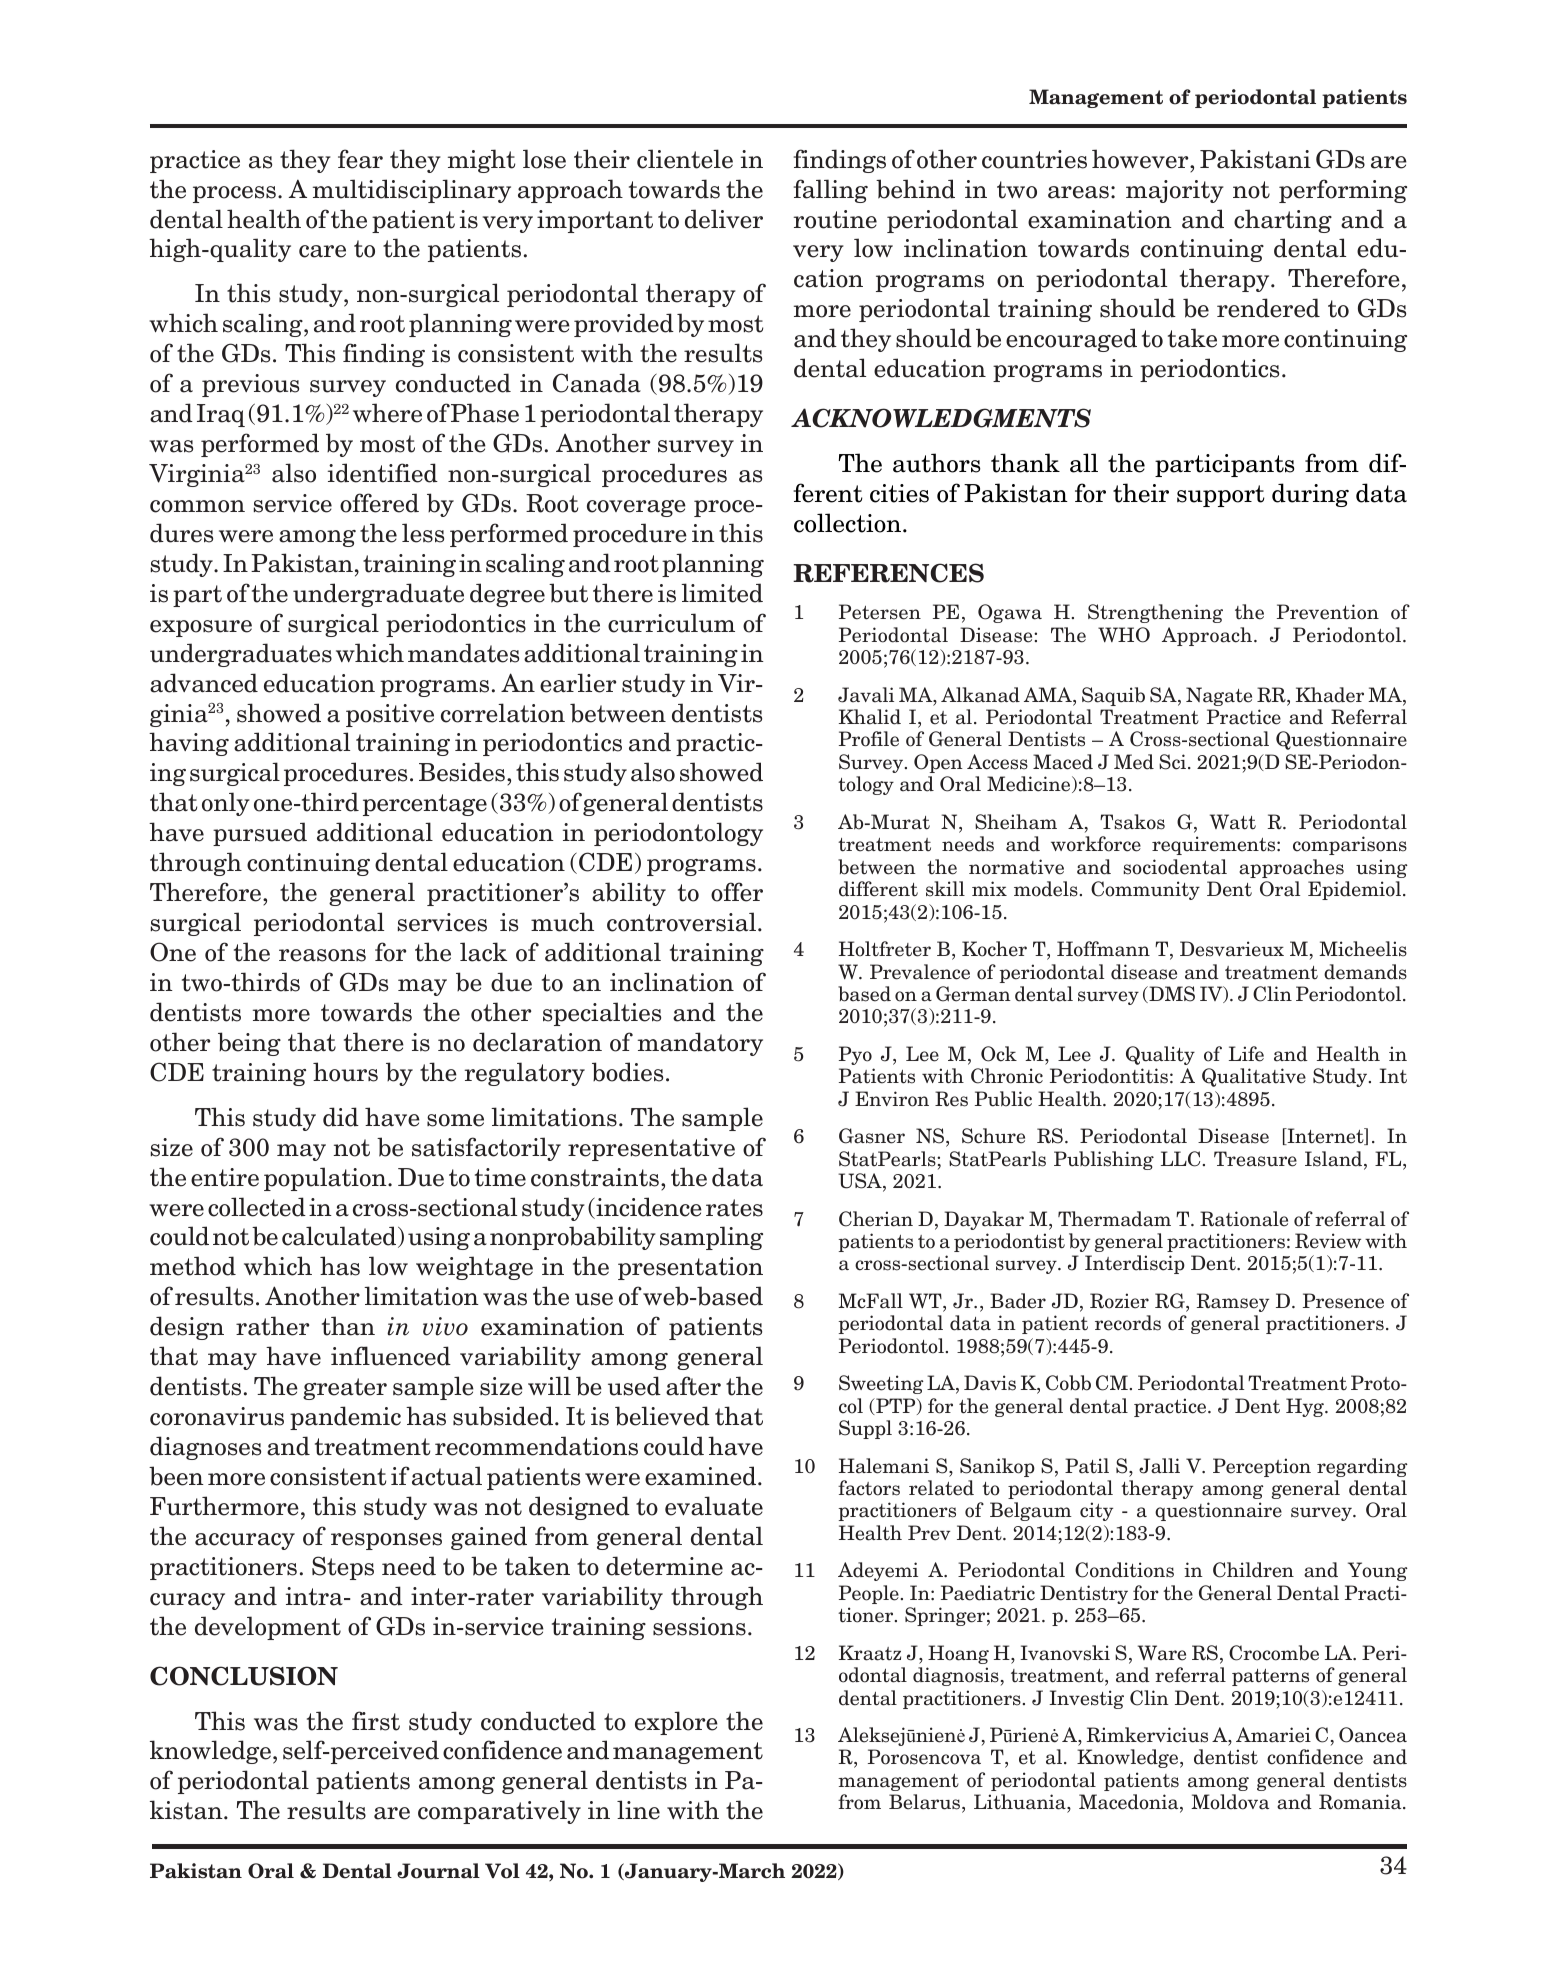 This page has height=1976, width=1557. What do you see at coordinates (1262, 1467) in the page?
I see `Perception` at bounding box center [1262, 1467].
